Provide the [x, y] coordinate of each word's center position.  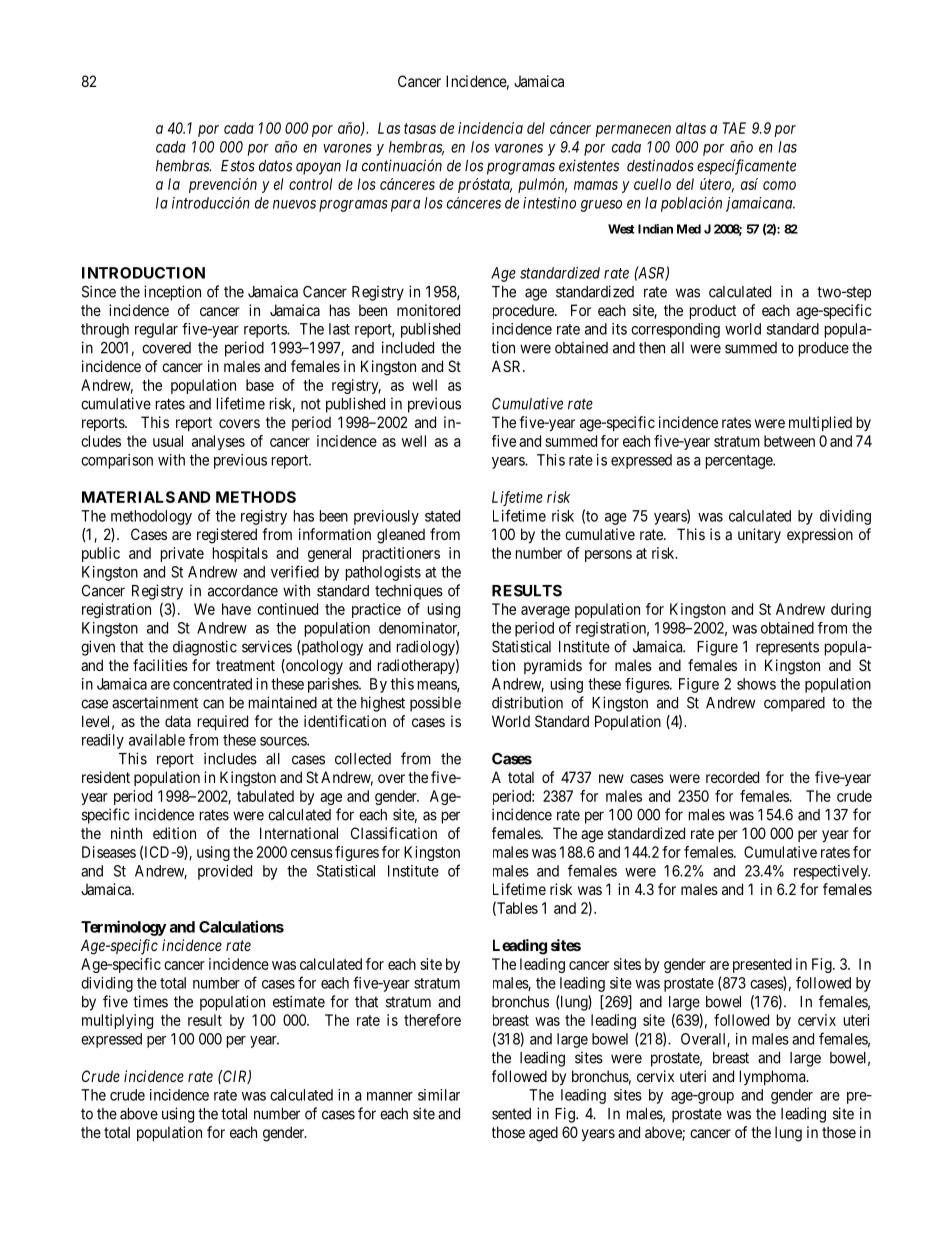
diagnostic [205, 648]
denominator [419, 629]
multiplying [117, 1021]
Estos [238, 166]
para [405, 206]
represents [787, 648]
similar [439, 1095]
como [779, 185]
